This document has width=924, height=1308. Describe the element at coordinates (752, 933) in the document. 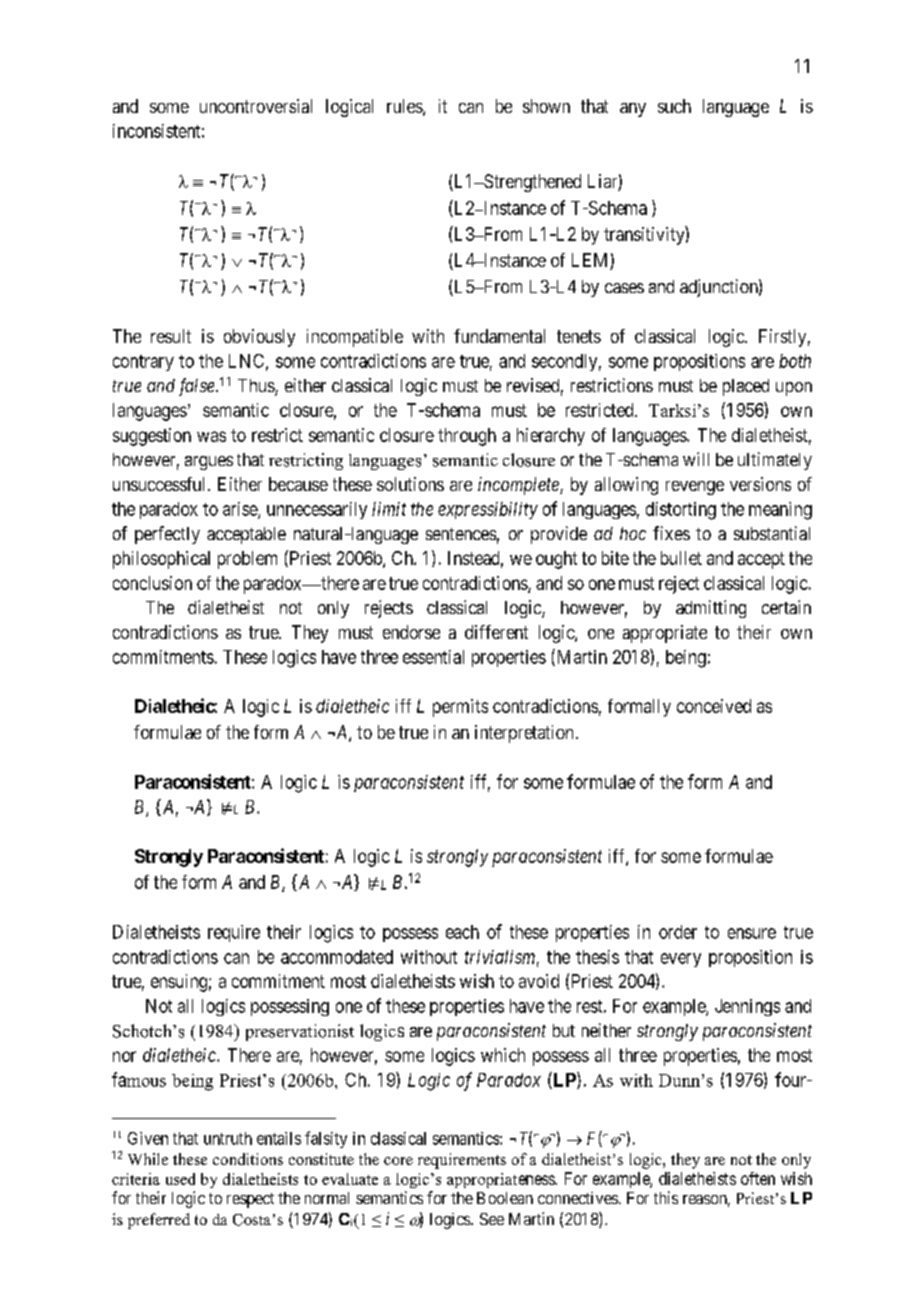

I see `ensure` at that location.
